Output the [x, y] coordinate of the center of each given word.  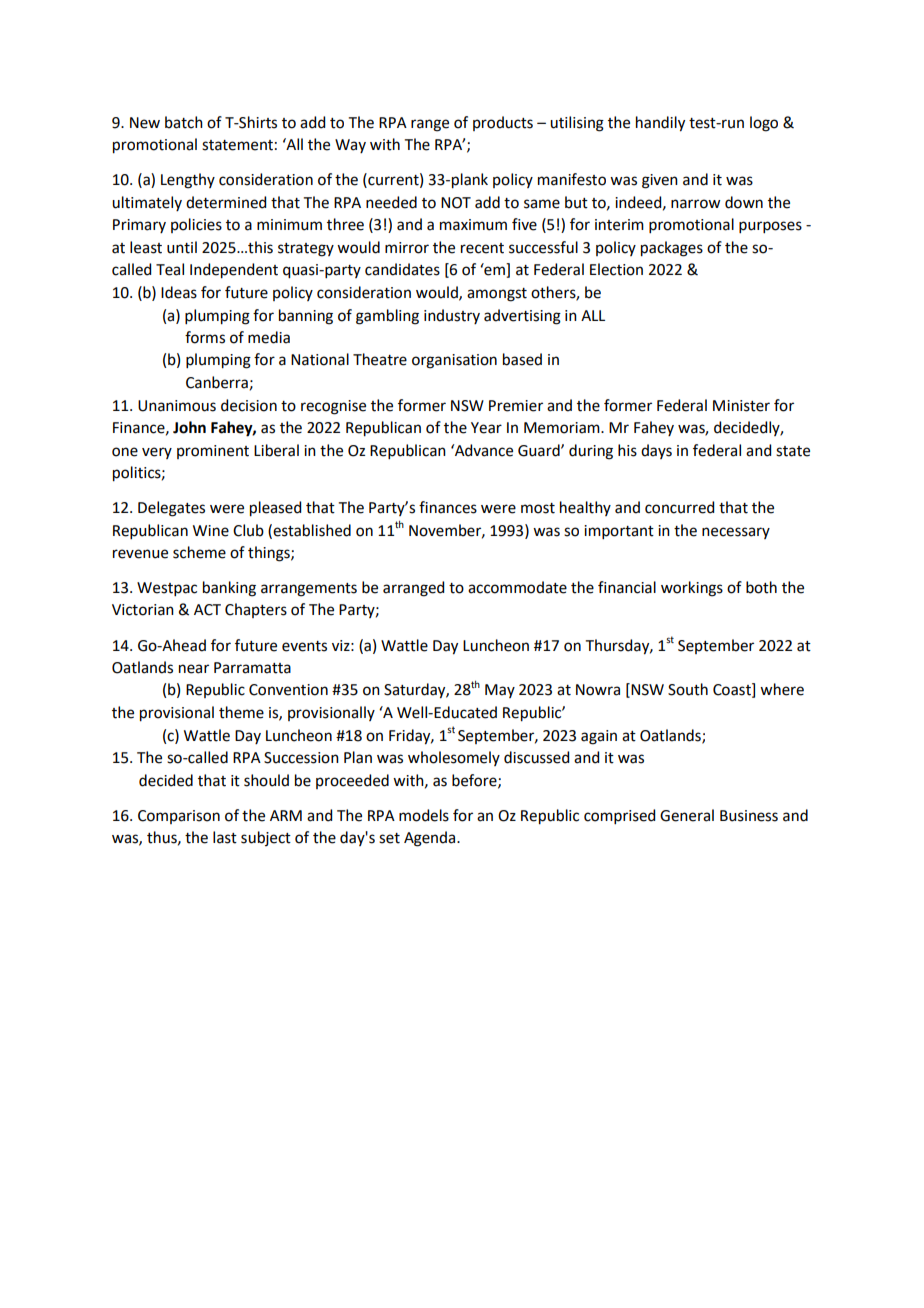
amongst [497, 295]
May [500, 691]
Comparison [179, 817]
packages [672, 249]
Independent [234, 271]
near [194, 669]
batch [184, 122]
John [189, 427]
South [688, 689]
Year [486, 428]
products [503, 123]
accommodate [517, 587]
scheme [199, 552]
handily [660, 124]
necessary [736, 533]
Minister [741, 406]
